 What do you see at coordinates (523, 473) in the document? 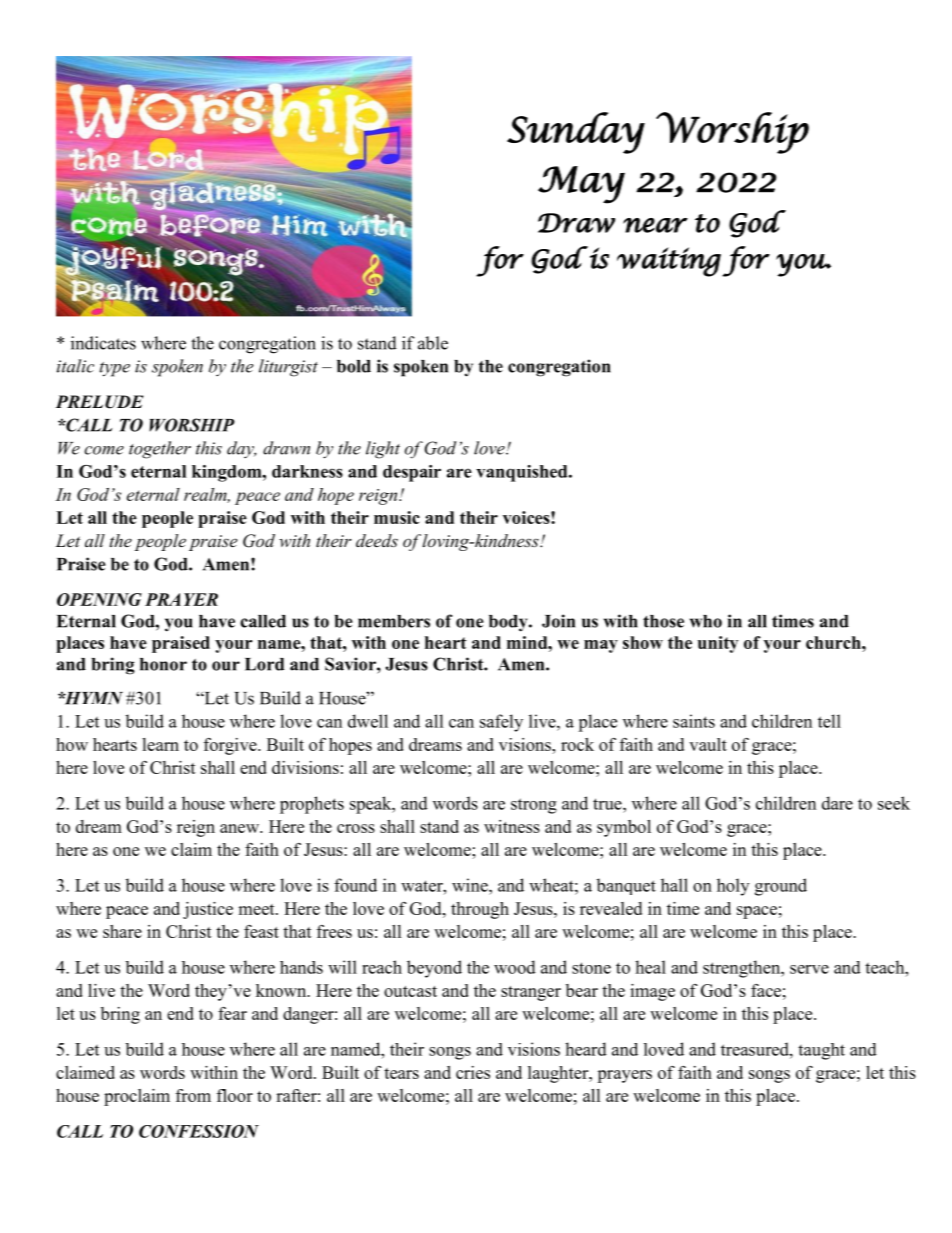
I see `vanquished` at bounding box center [523, 473].
